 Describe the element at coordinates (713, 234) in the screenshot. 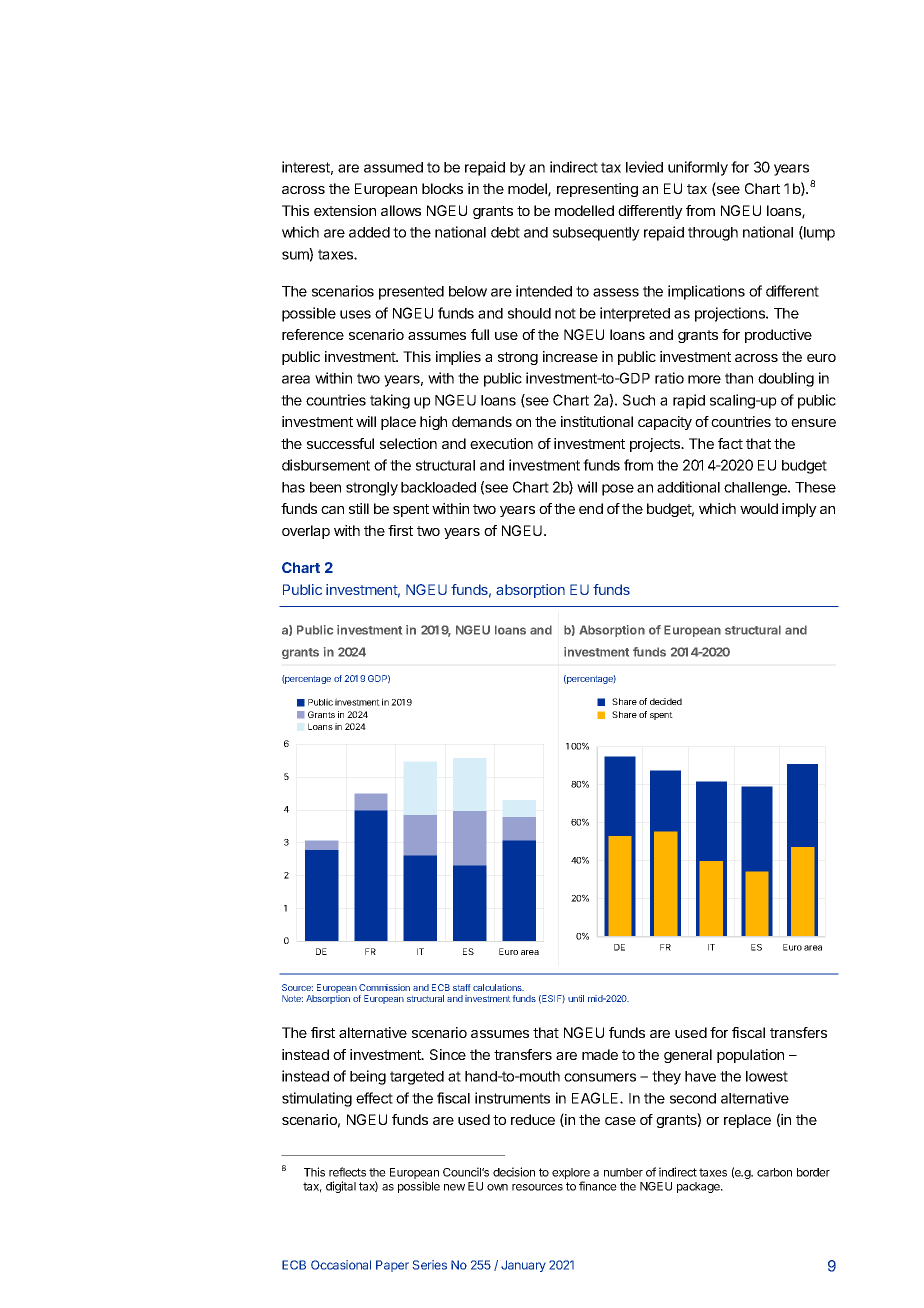

I see `through` at that location.
